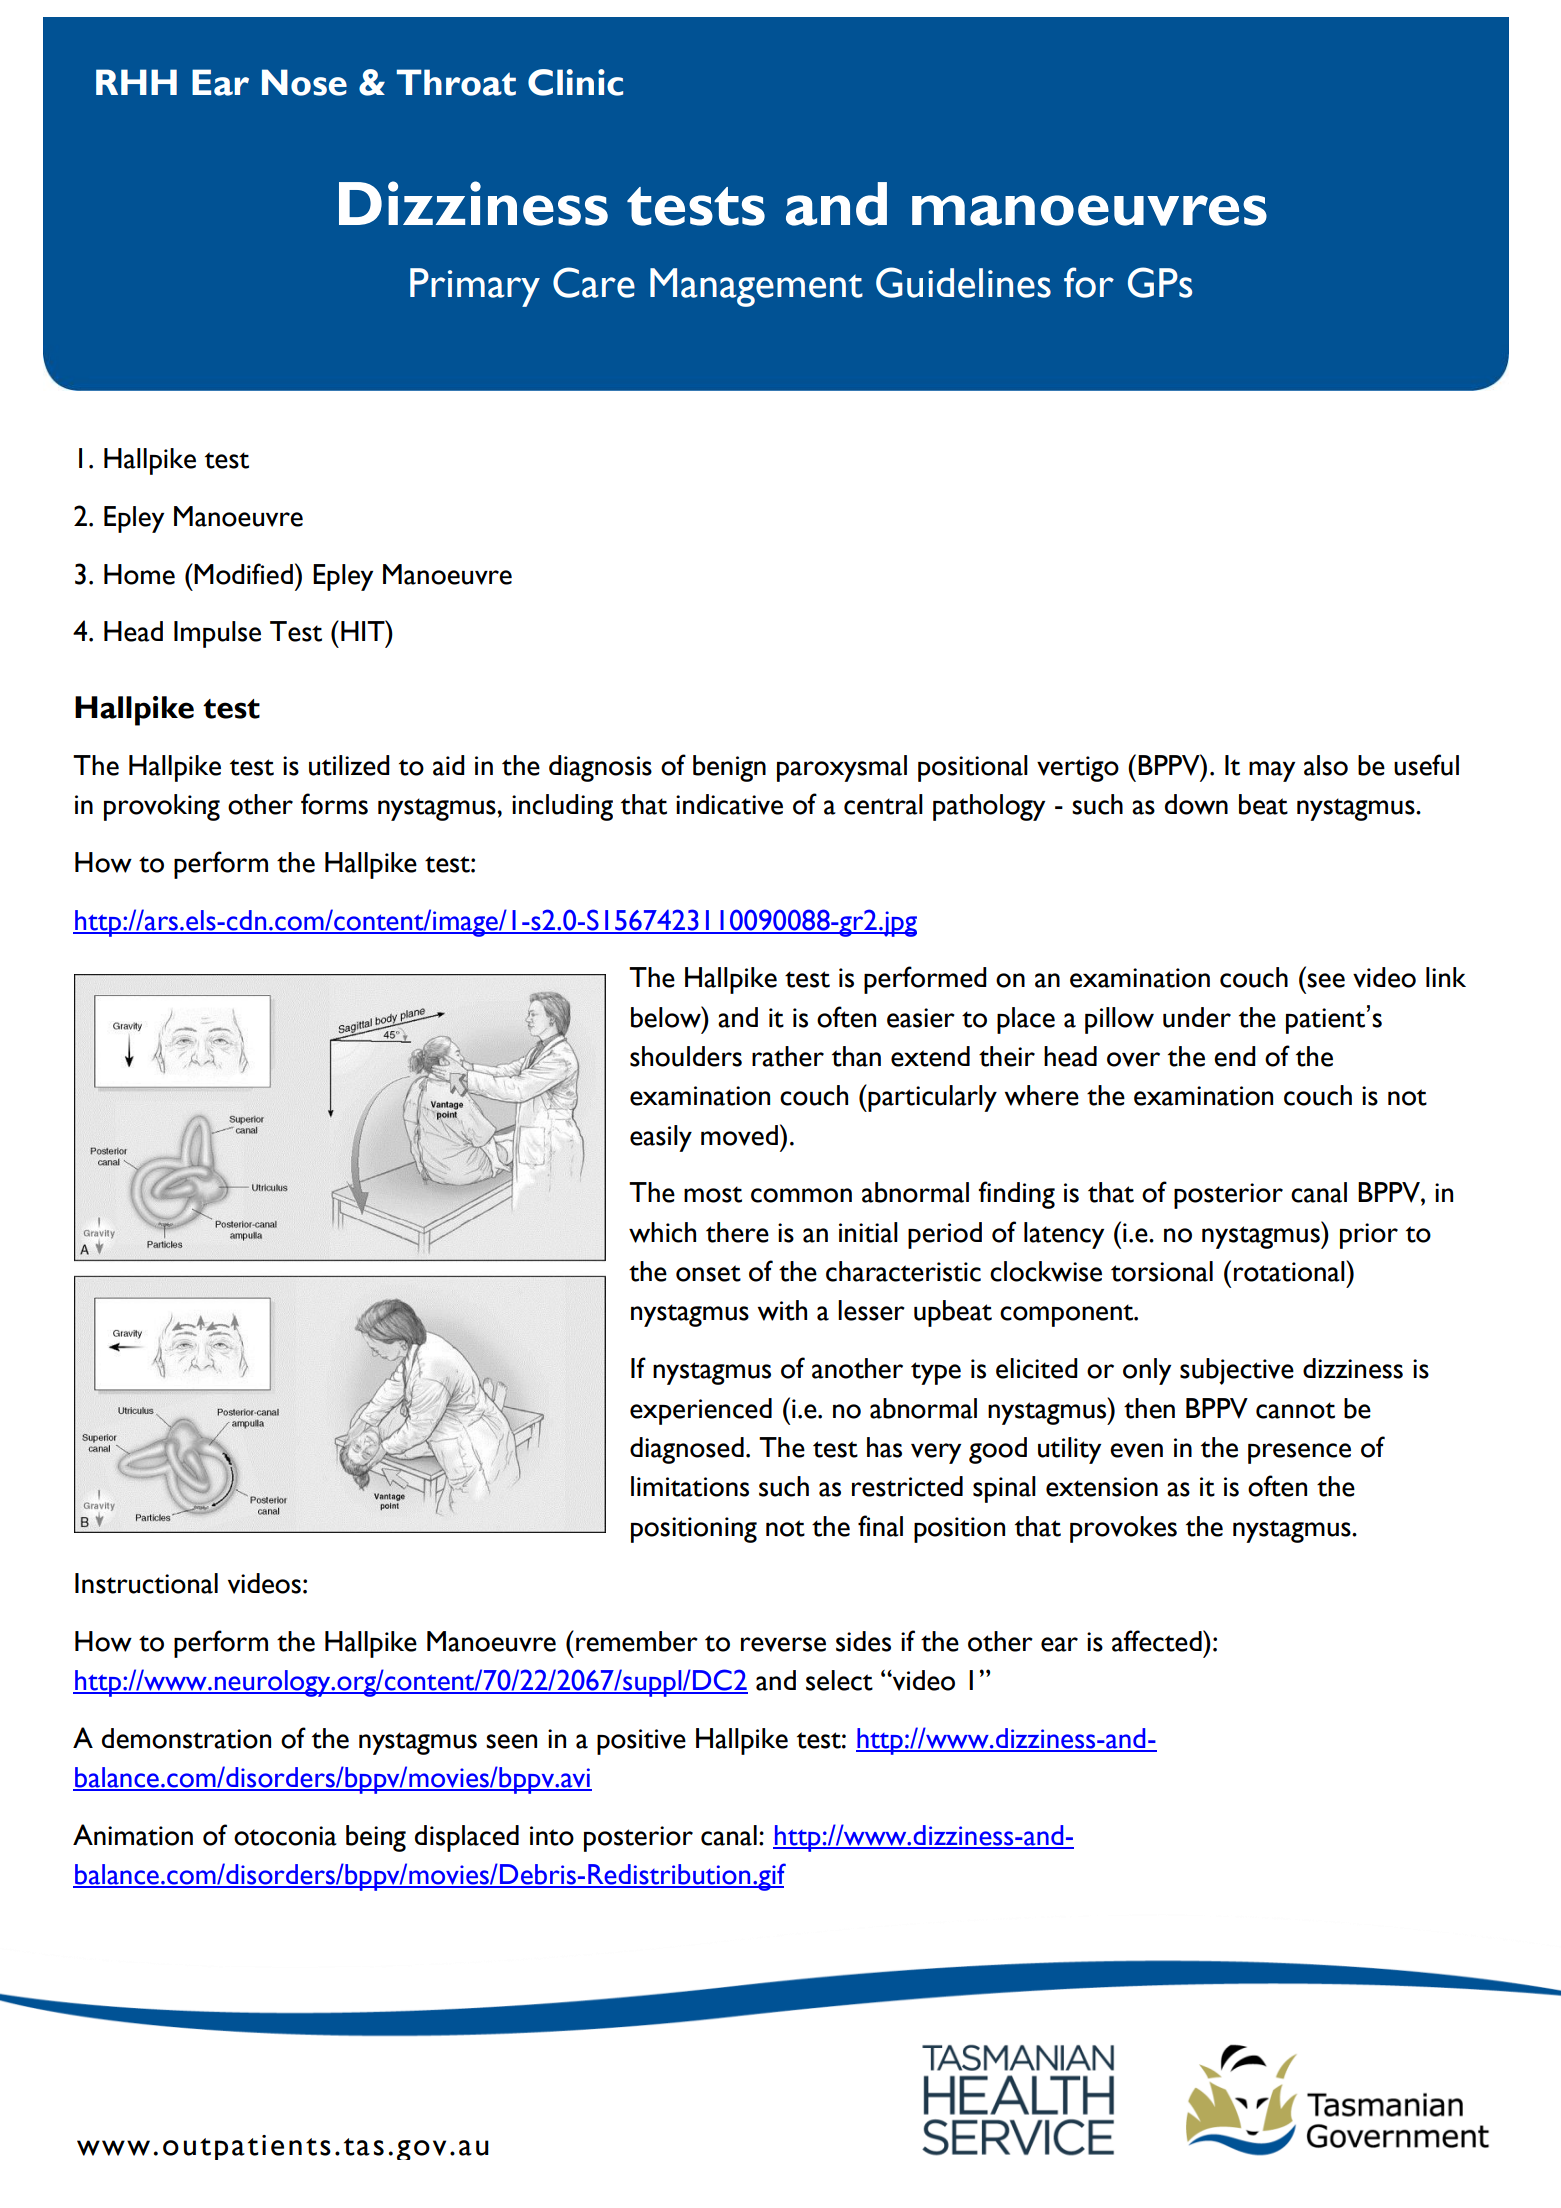 This screenshot has height=2208, width=1561. Describe the element at coordinates (376, 1838) in the screenshot. I see `being` at that location.
